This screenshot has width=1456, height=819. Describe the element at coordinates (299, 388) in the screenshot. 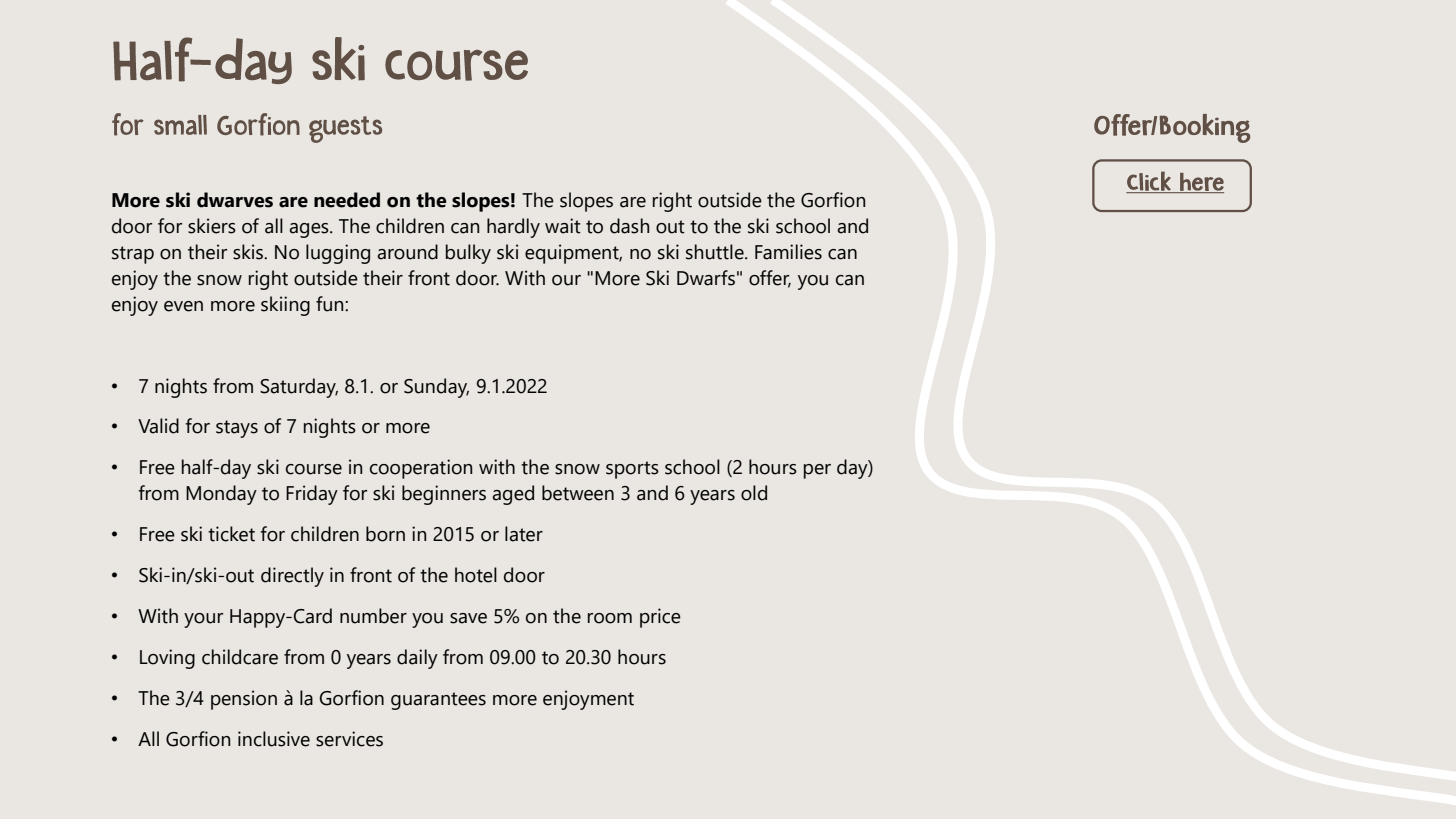

I see `Saturday` at that location.
